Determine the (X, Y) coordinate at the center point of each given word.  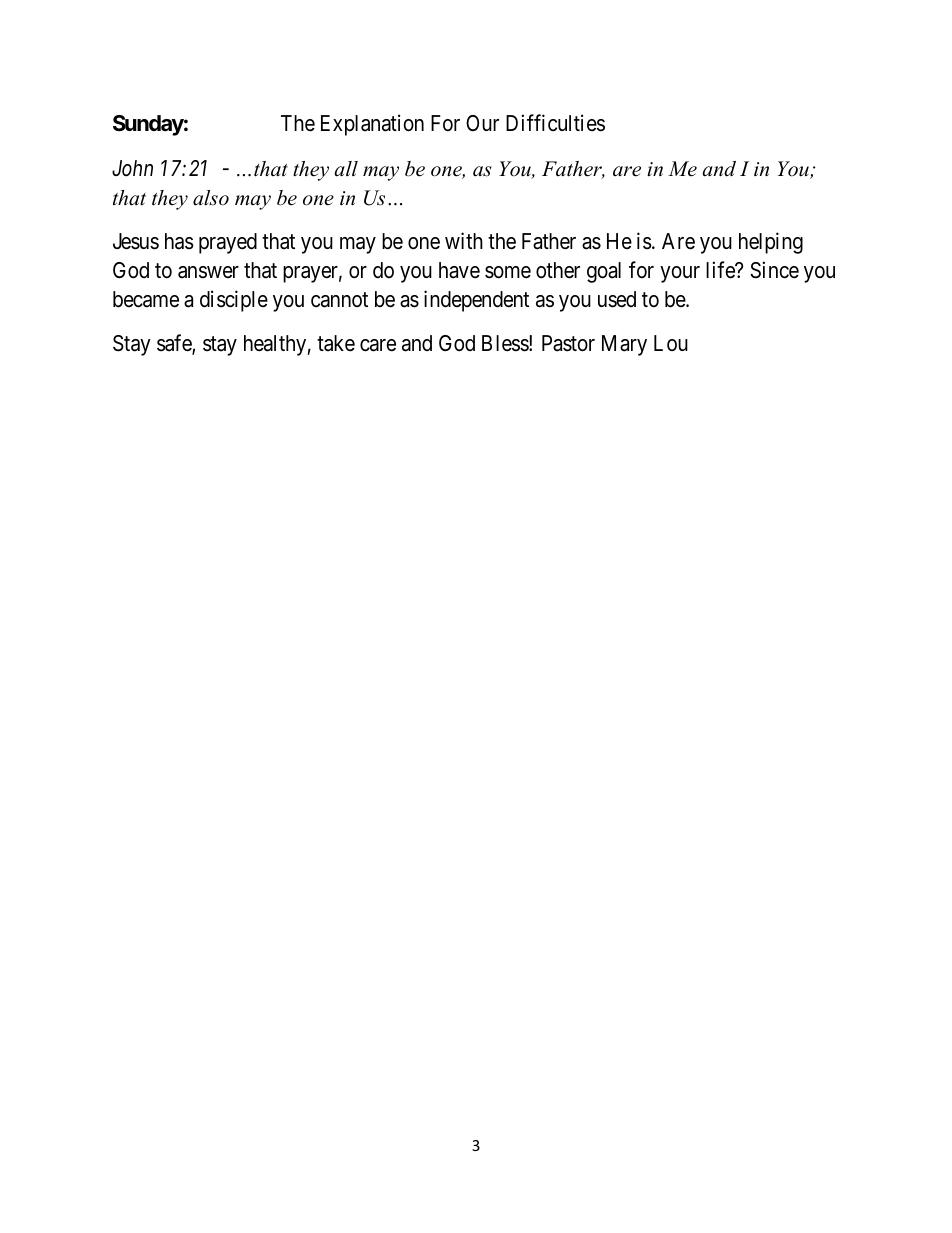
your (680, 274)
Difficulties (555, 123)
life (721, 270)
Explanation (372, 125)
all (346, 169)
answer (208, 272)
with (464, 240)
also (211, 198)
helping (771, 243)
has (179, 241)
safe (175, 344)
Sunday (148, 125)
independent (476, 301)
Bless (506, 343)
